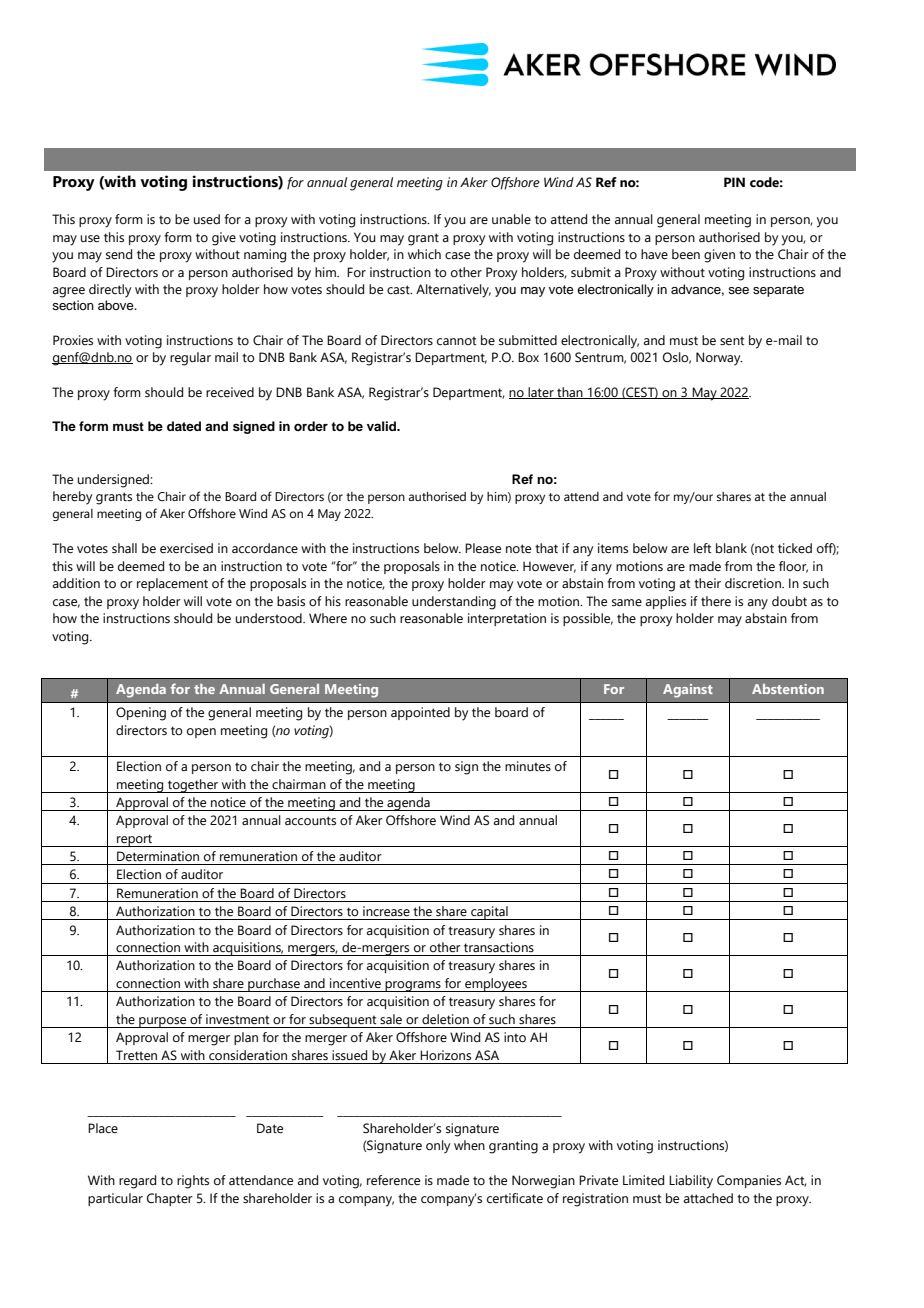  Describe the element at coordinates (386, 911) in the document. I see `increase` at that location.
